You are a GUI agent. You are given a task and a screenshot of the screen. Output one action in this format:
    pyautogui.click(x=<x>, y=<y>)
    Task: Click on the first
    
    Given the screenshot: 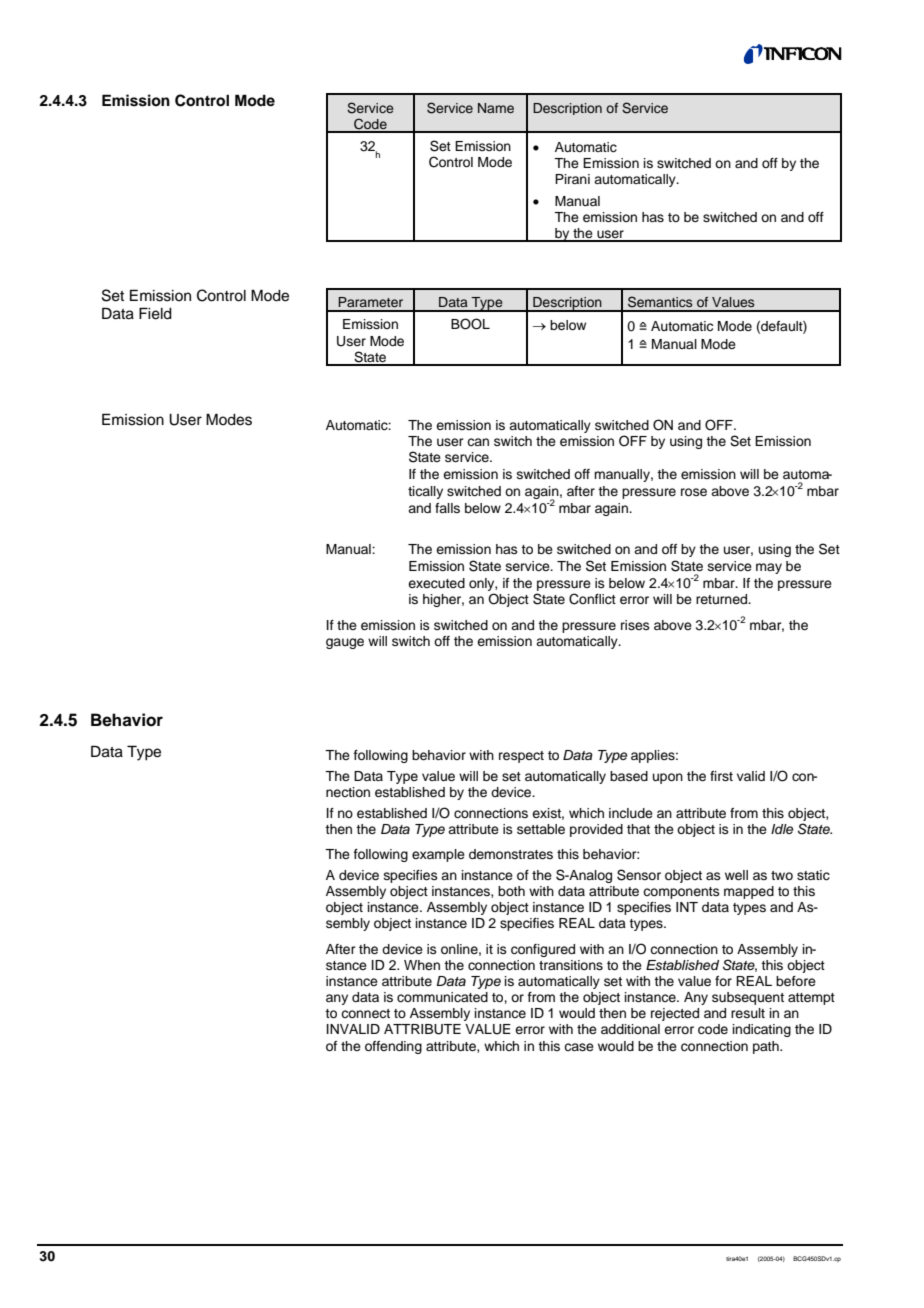 What is the action you would take?
    pyautogui.click(x=721, y=776)
